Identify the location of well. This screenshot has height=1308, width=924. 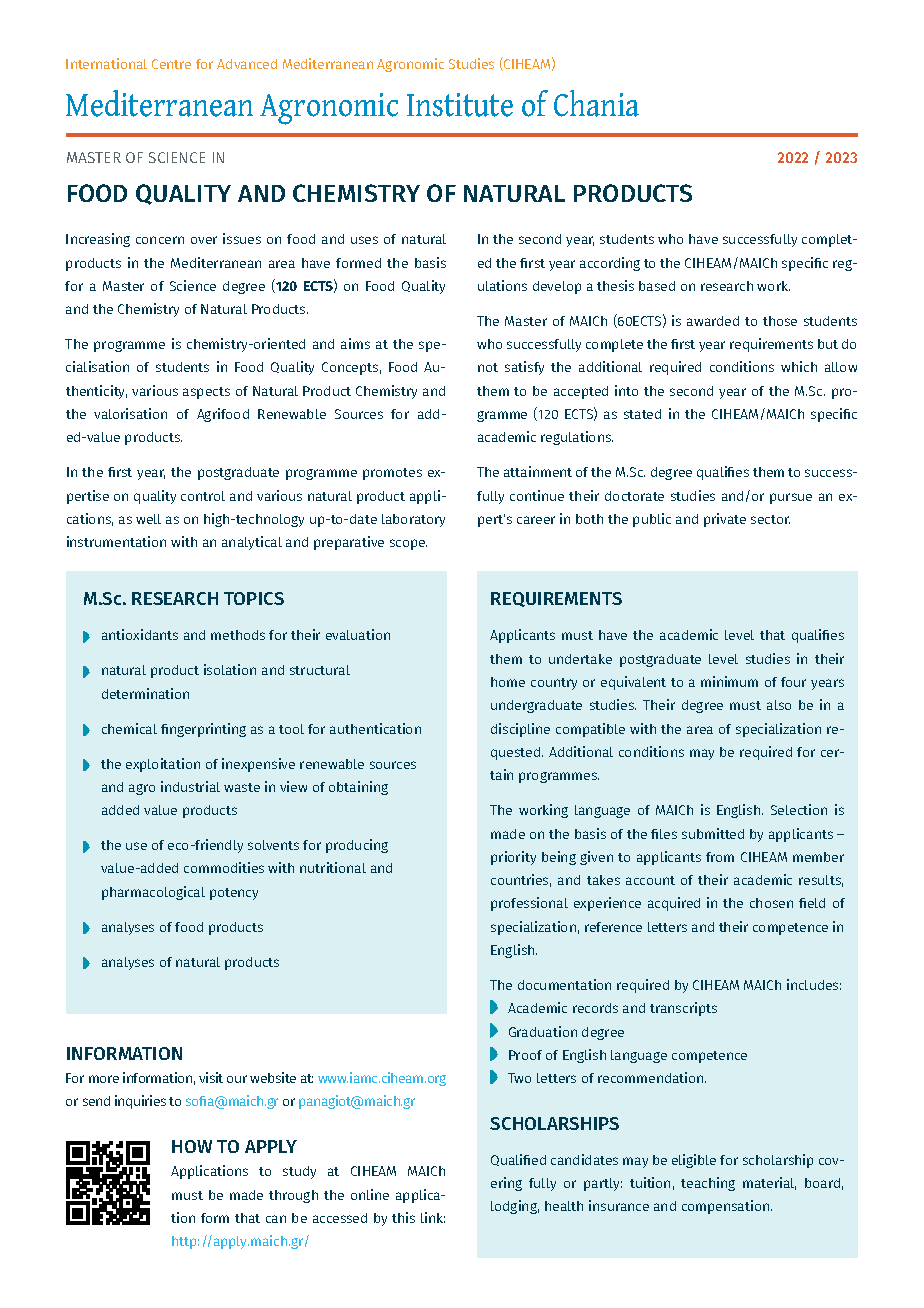
(148, 519).
